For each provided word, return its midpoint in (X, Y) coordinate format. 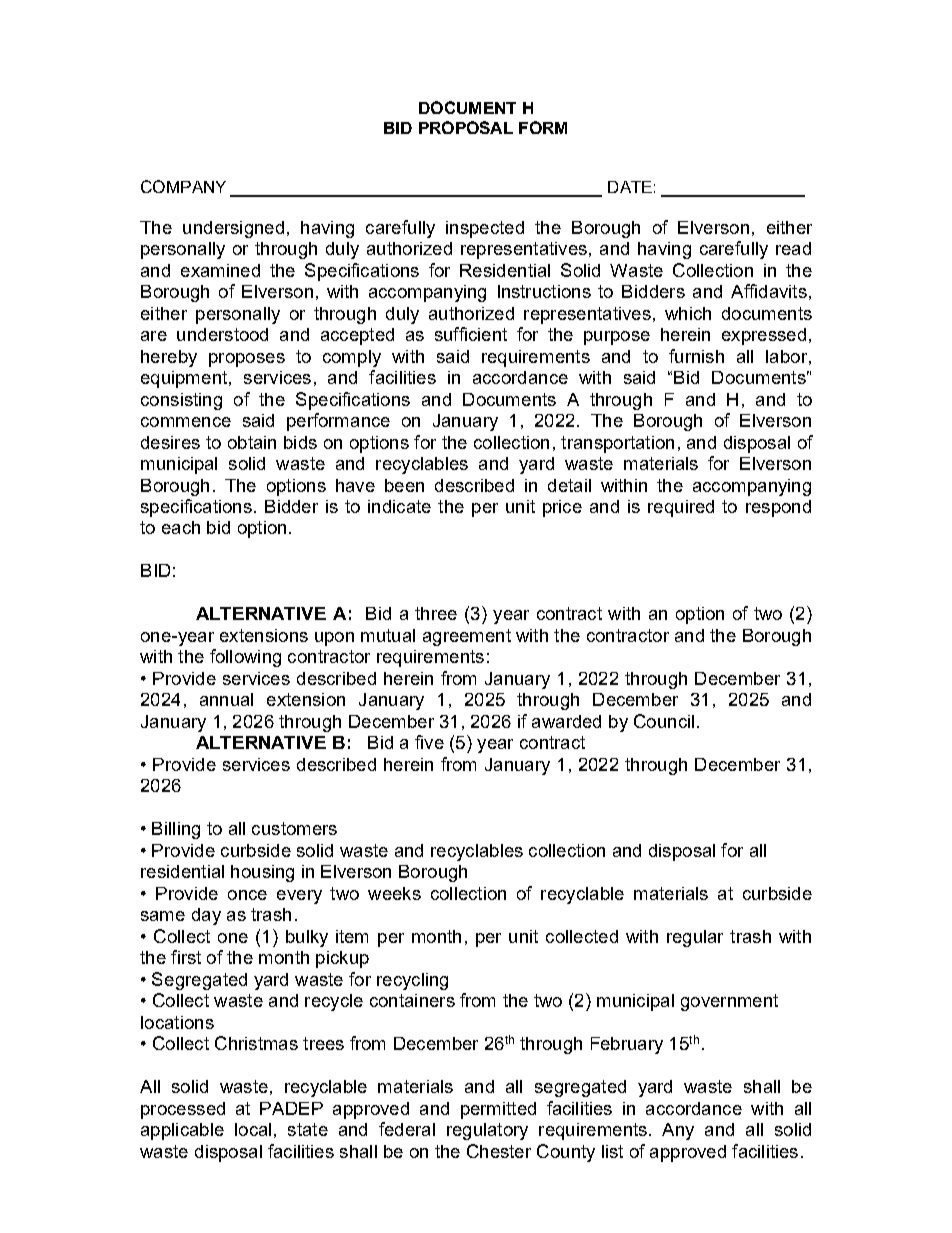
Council (664, 721)
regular (695, 938)
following (245, 658)
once (247, 895)
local (253, 1129)
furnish (696, 356)
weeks (394, 893)
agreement (467, 637)
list (612, 1151)
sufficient (471, 334)
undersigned (233, 229)
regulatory (487, 1131)
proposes (247, 360)
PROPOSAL (466, 127)
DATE (630, 187)
